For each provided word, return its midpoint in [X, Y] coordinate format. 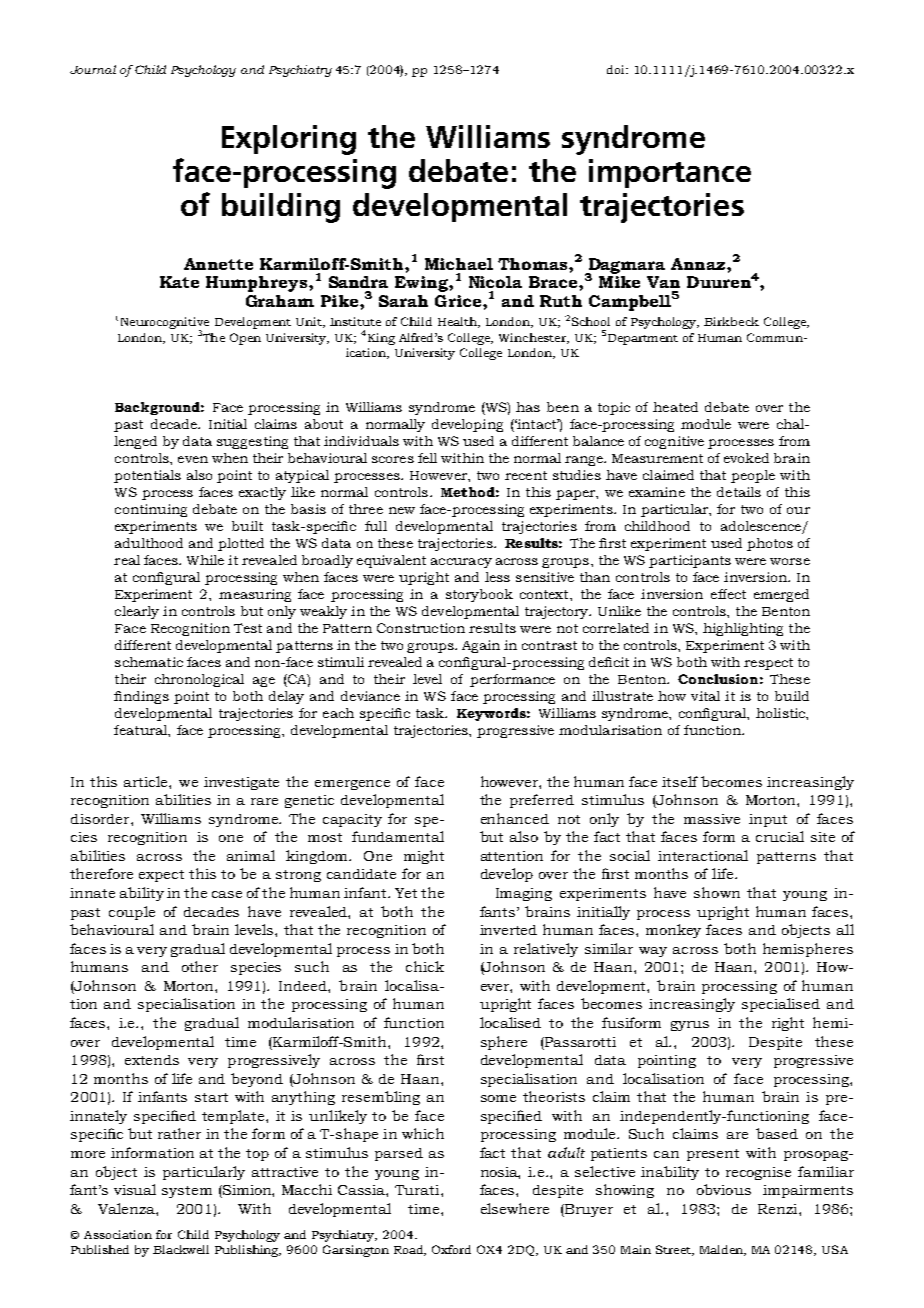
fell [427, 458]
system [187, 1192]
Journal [93, 69]
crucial [780, 836]
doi [617, 69]
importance [670, 173]
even [193, 459]
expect [161, 876]
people [753, 476]
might [424, 857]
